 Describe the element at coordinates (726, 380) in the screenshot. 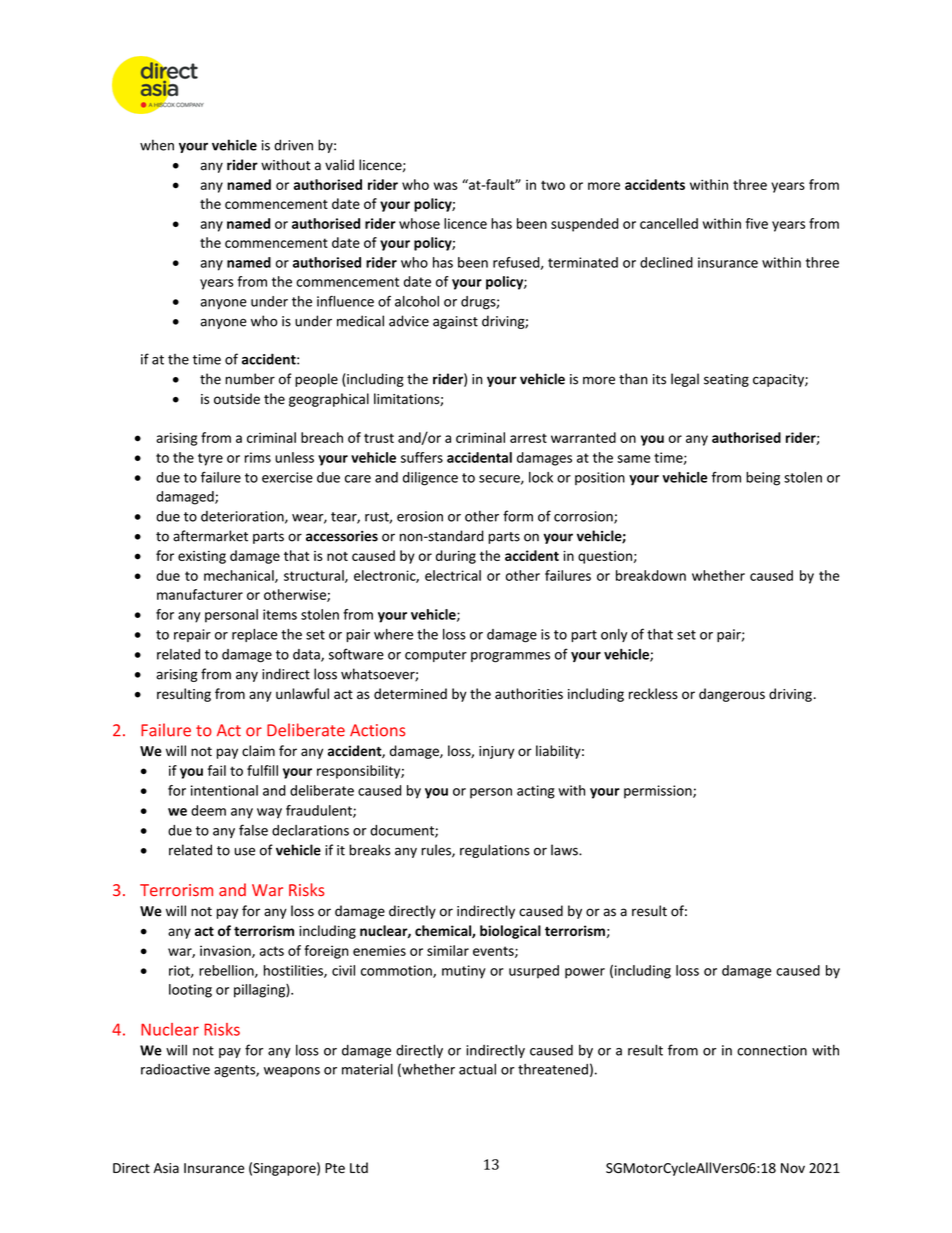

I see `seating` at that location.
